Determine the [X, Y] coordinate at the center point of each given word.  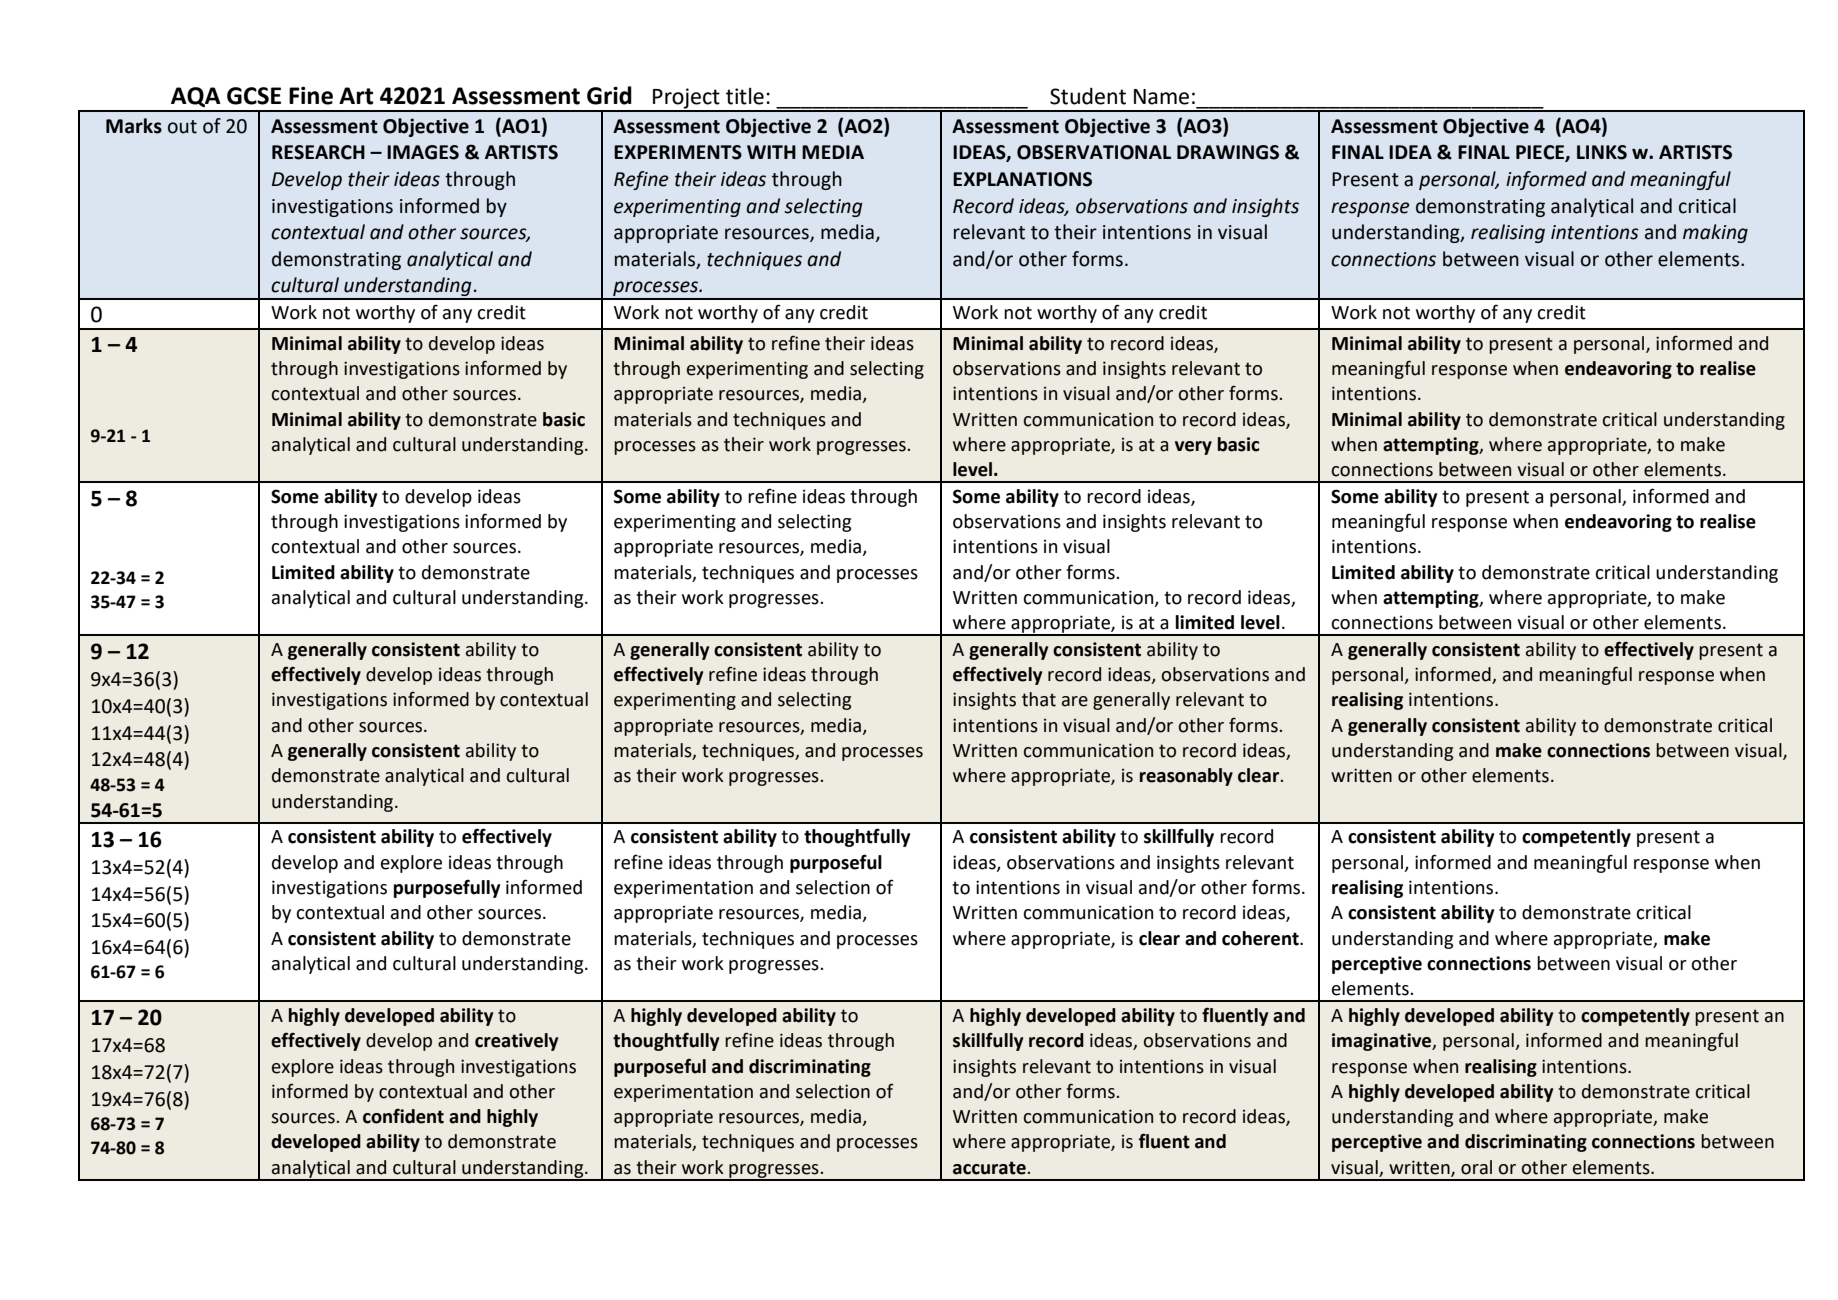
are [1075, 701]
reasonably [1186, 777]
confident [403, 1116]
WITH [771, 152]
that [1039, 699]
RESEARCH [318, 152]
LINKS [1602, 152]
